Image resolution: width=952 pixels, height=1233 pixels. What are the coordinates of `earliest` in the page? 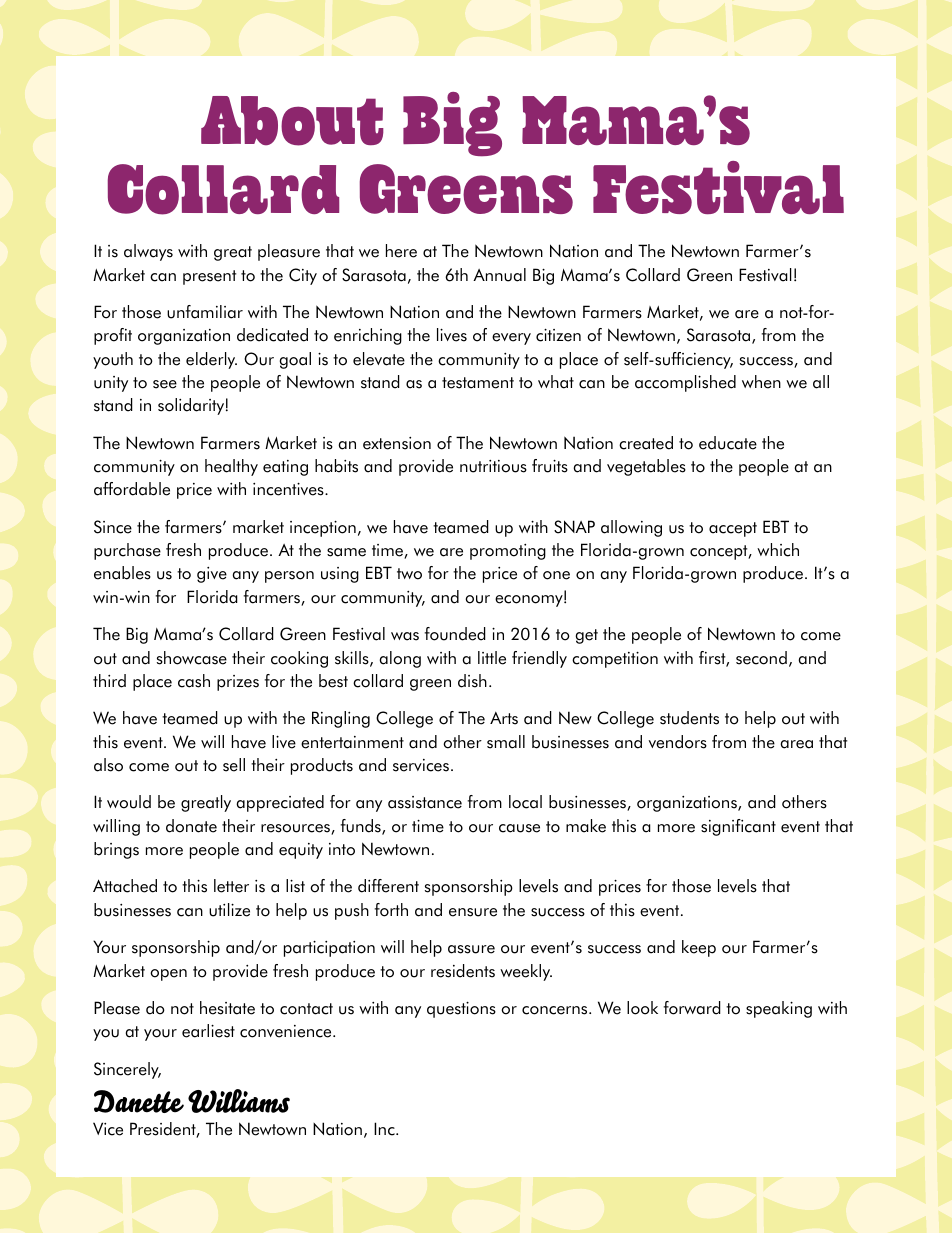 It's located at (208, 1031).
